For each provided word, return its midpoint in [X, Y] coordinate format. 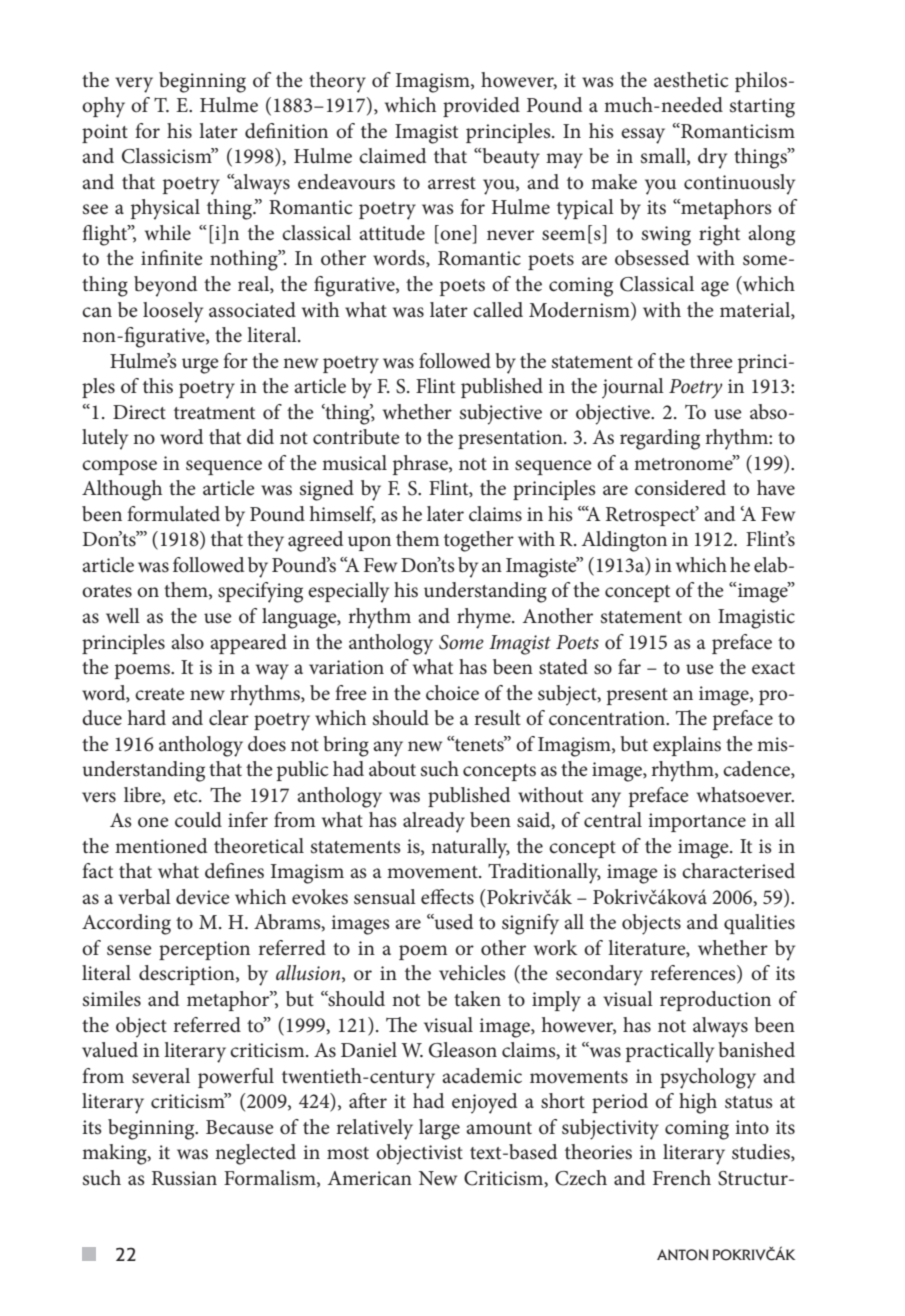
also [187, 642]
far [629, 666]
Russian [184, 1178]
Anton [682, 1255]
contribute [356, 437]
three [711, 361]
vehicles [472, 973]
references [694, 974]
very [134, 85]
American [370, 1178]
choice [452, 693]
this [158, 386]
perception [204, 950]
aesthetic [691, 80]
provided [481, 107]
